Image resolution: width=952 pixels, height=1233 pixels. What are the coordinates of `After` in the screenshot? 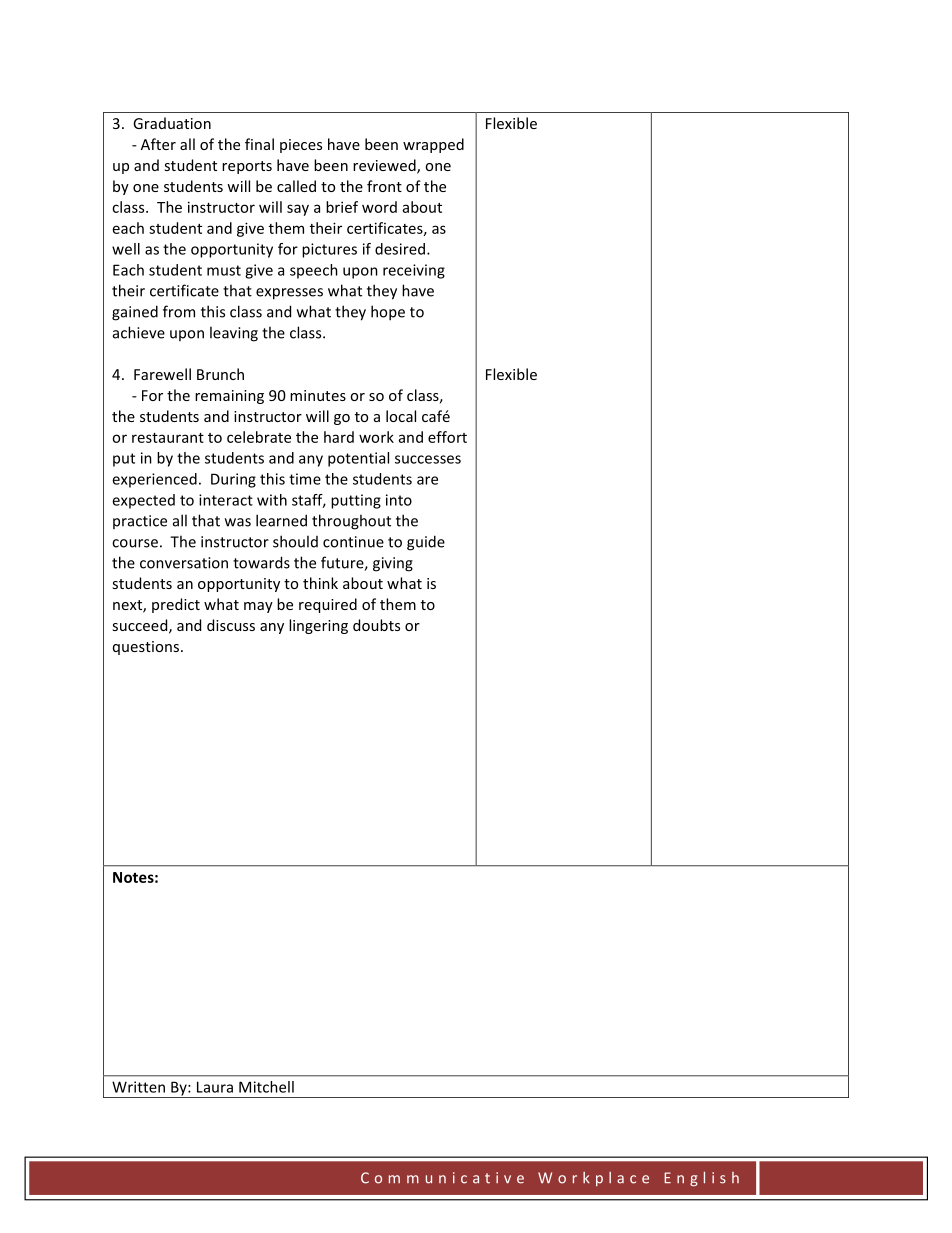 It's located at (158, 144).
